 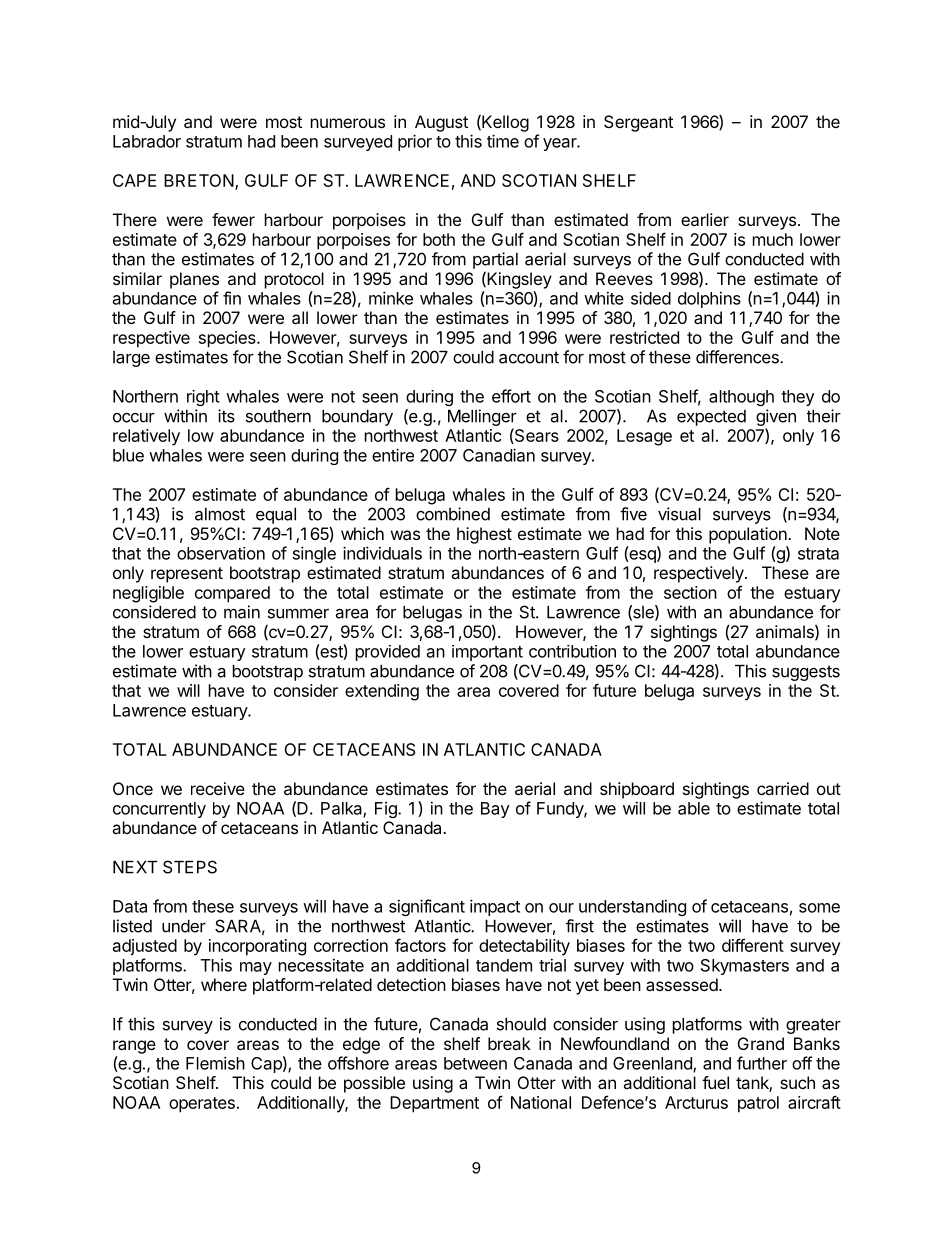 I want to click on able, so click(x=694, y=808).
